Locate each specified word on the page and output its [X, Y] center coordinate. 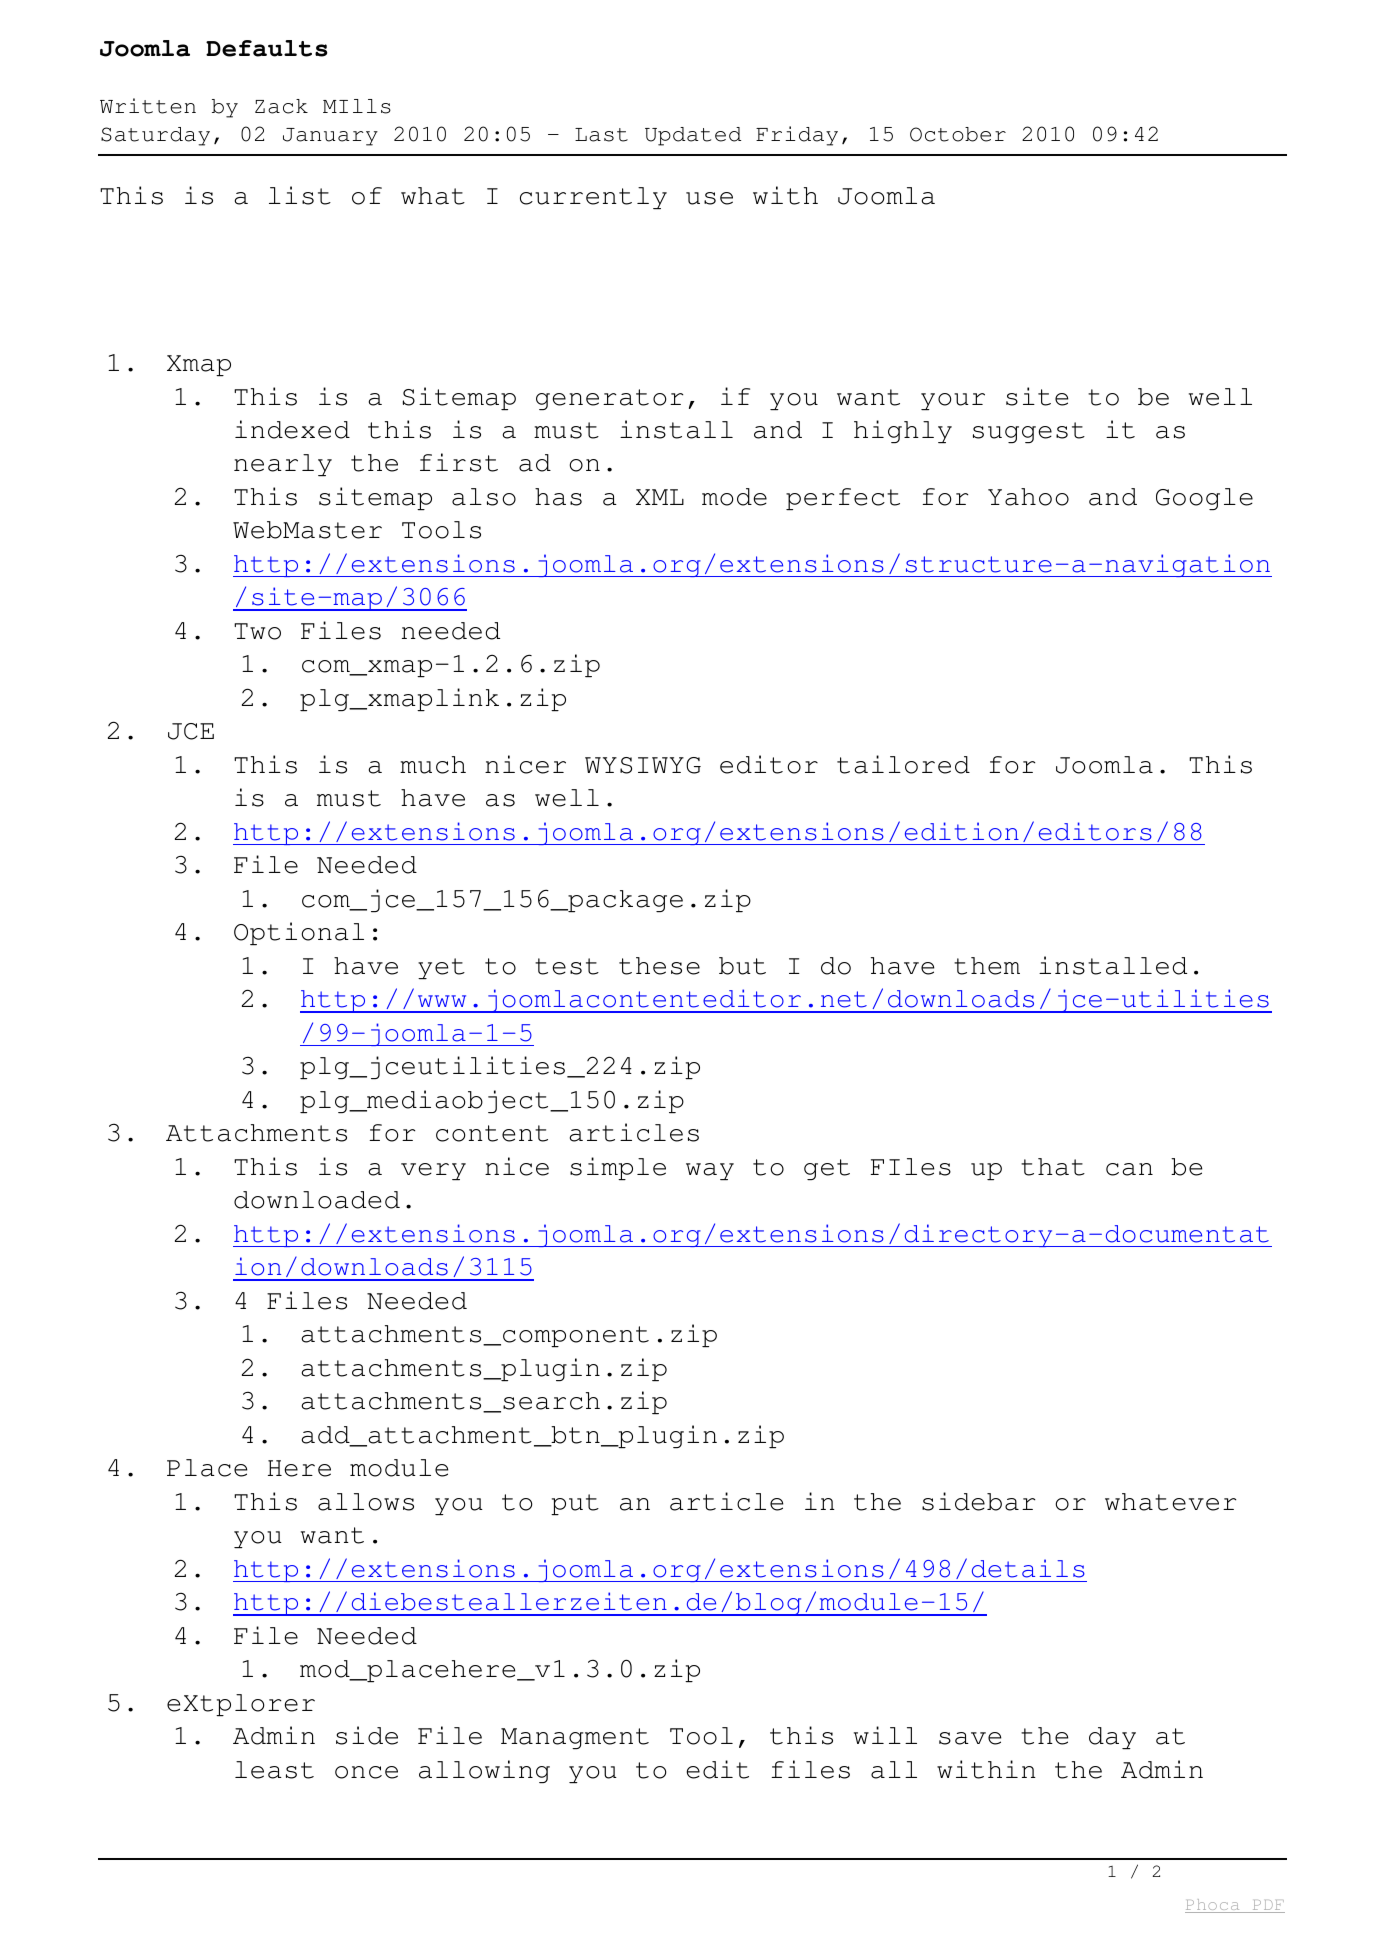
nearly [283, 465]
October [958, 134]
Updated [693, 136]
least [274, 1770]
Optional [299, 933]
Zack [281, 106]
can [1129, 1169]
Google [1204, 499]
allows [366, 1502]
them [987, 966]
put [575, 1504]
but [742, 966]
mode [734, 497]
